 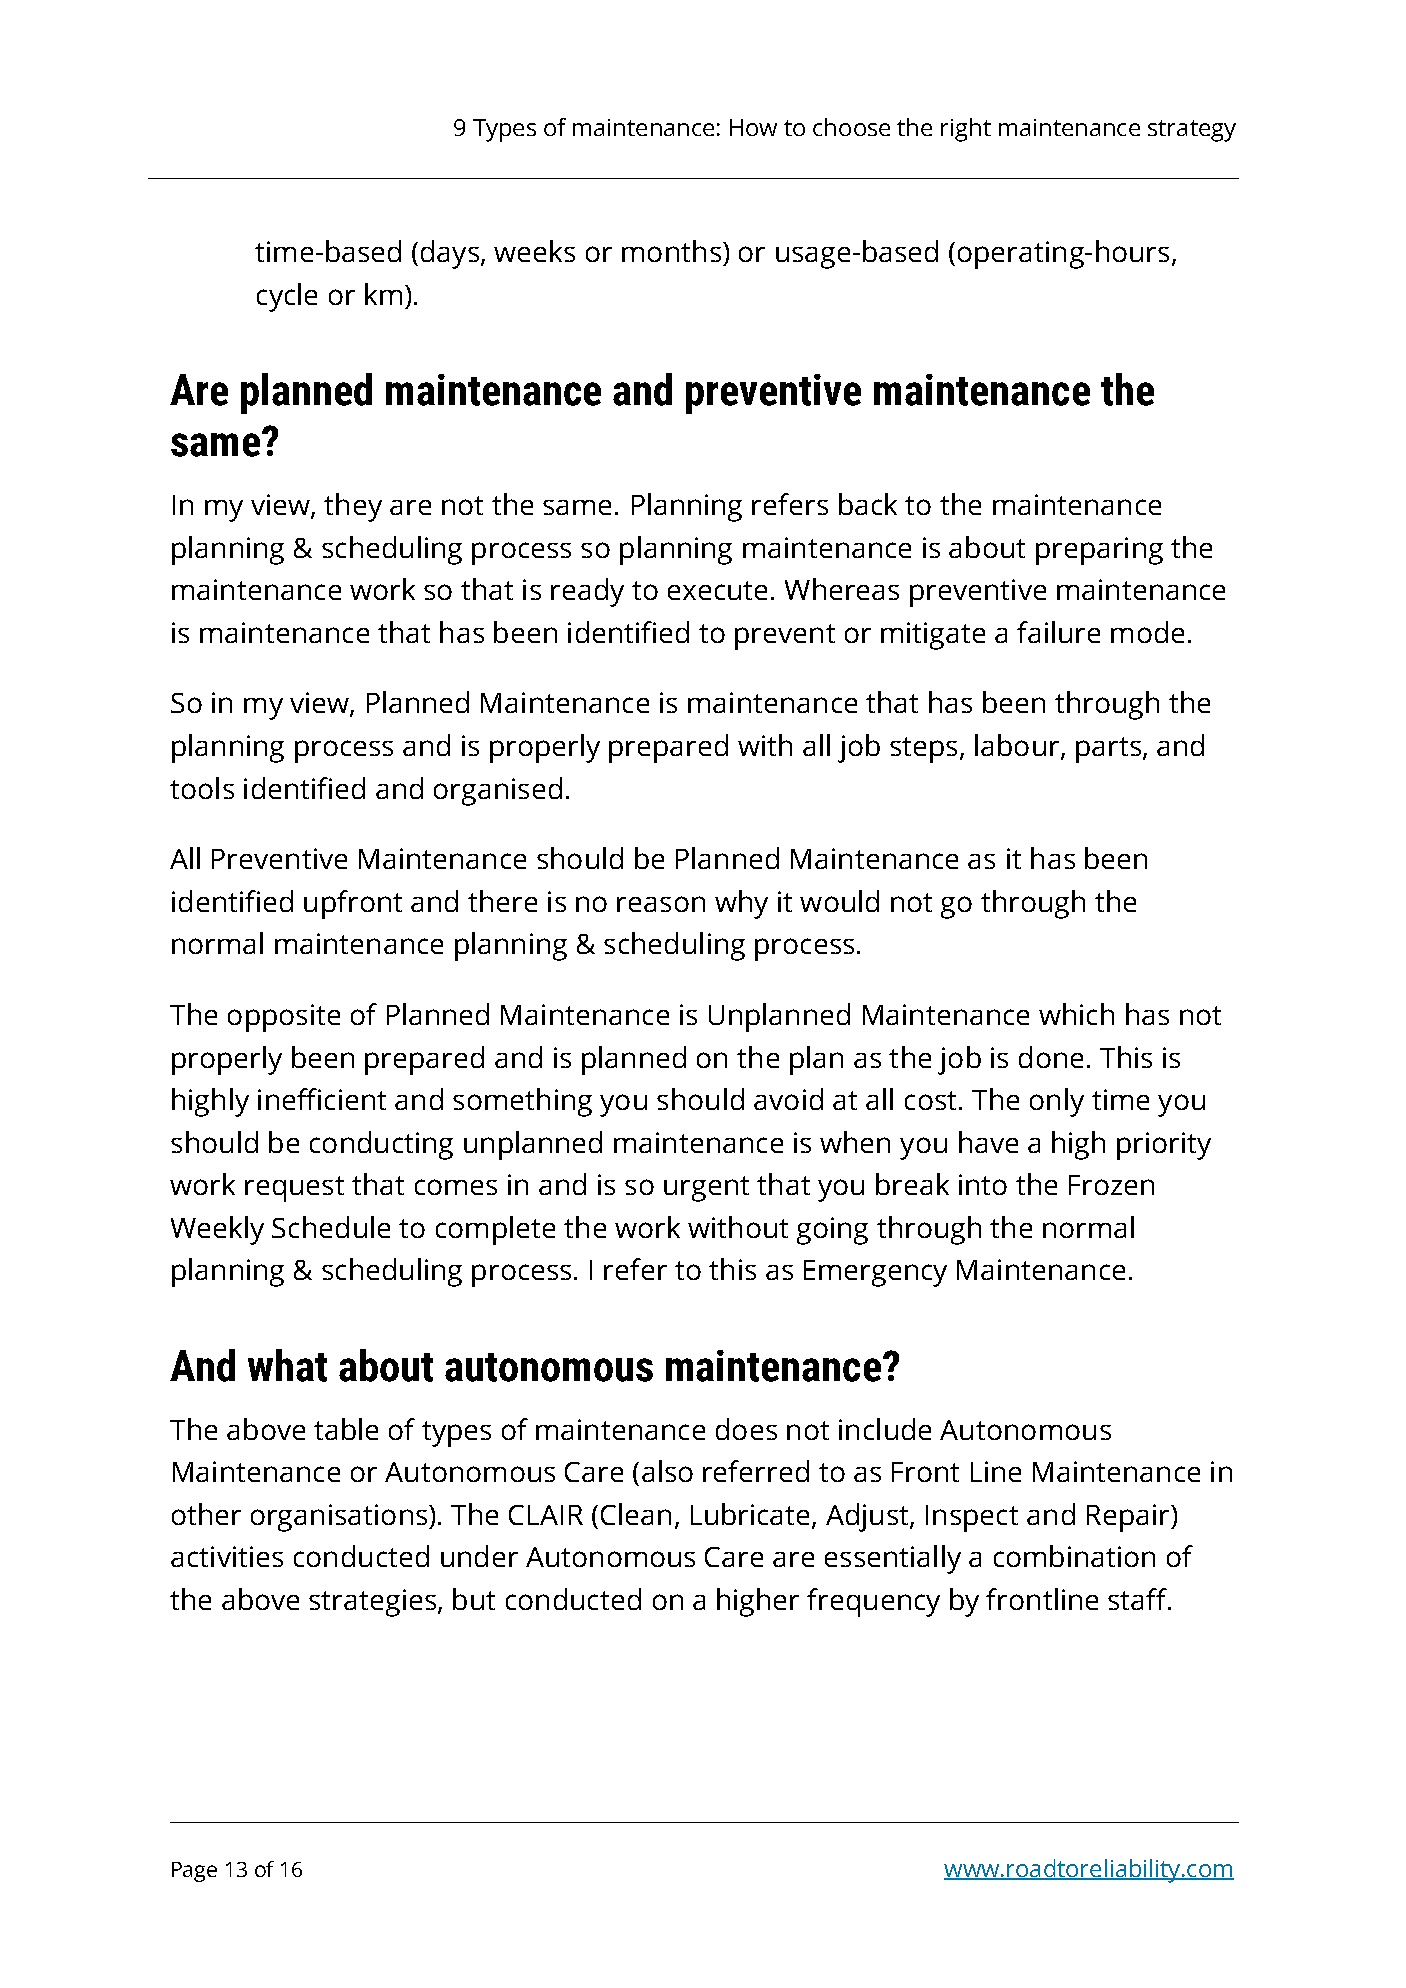 What do you see at coordinates (873, 1602) in the document?
I see `frequency` at bounding box center [873, 1602].
